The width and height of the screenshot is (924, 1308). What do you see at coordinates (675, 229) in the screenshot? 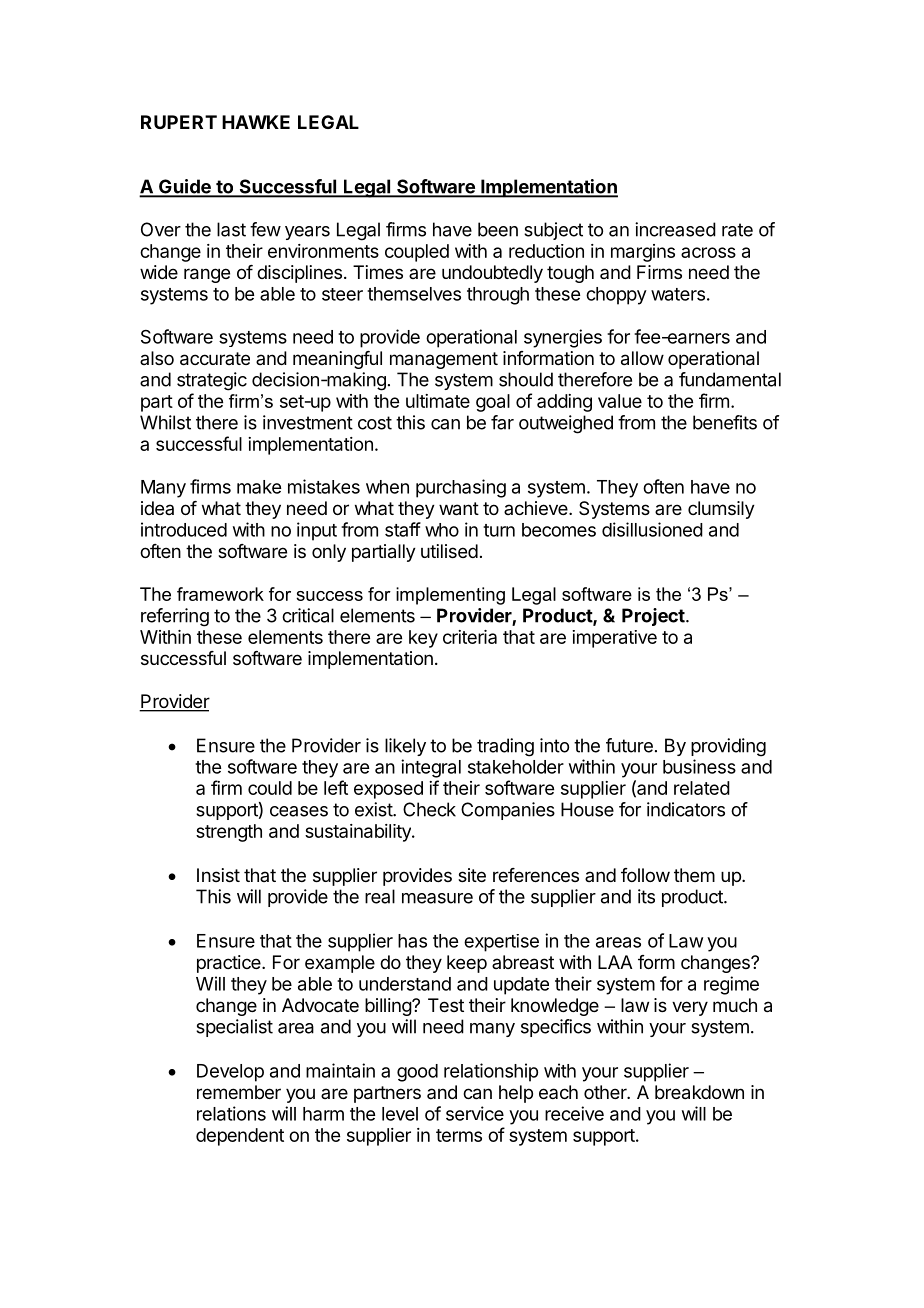
I see `increased` at bounding box center [675, 229].
